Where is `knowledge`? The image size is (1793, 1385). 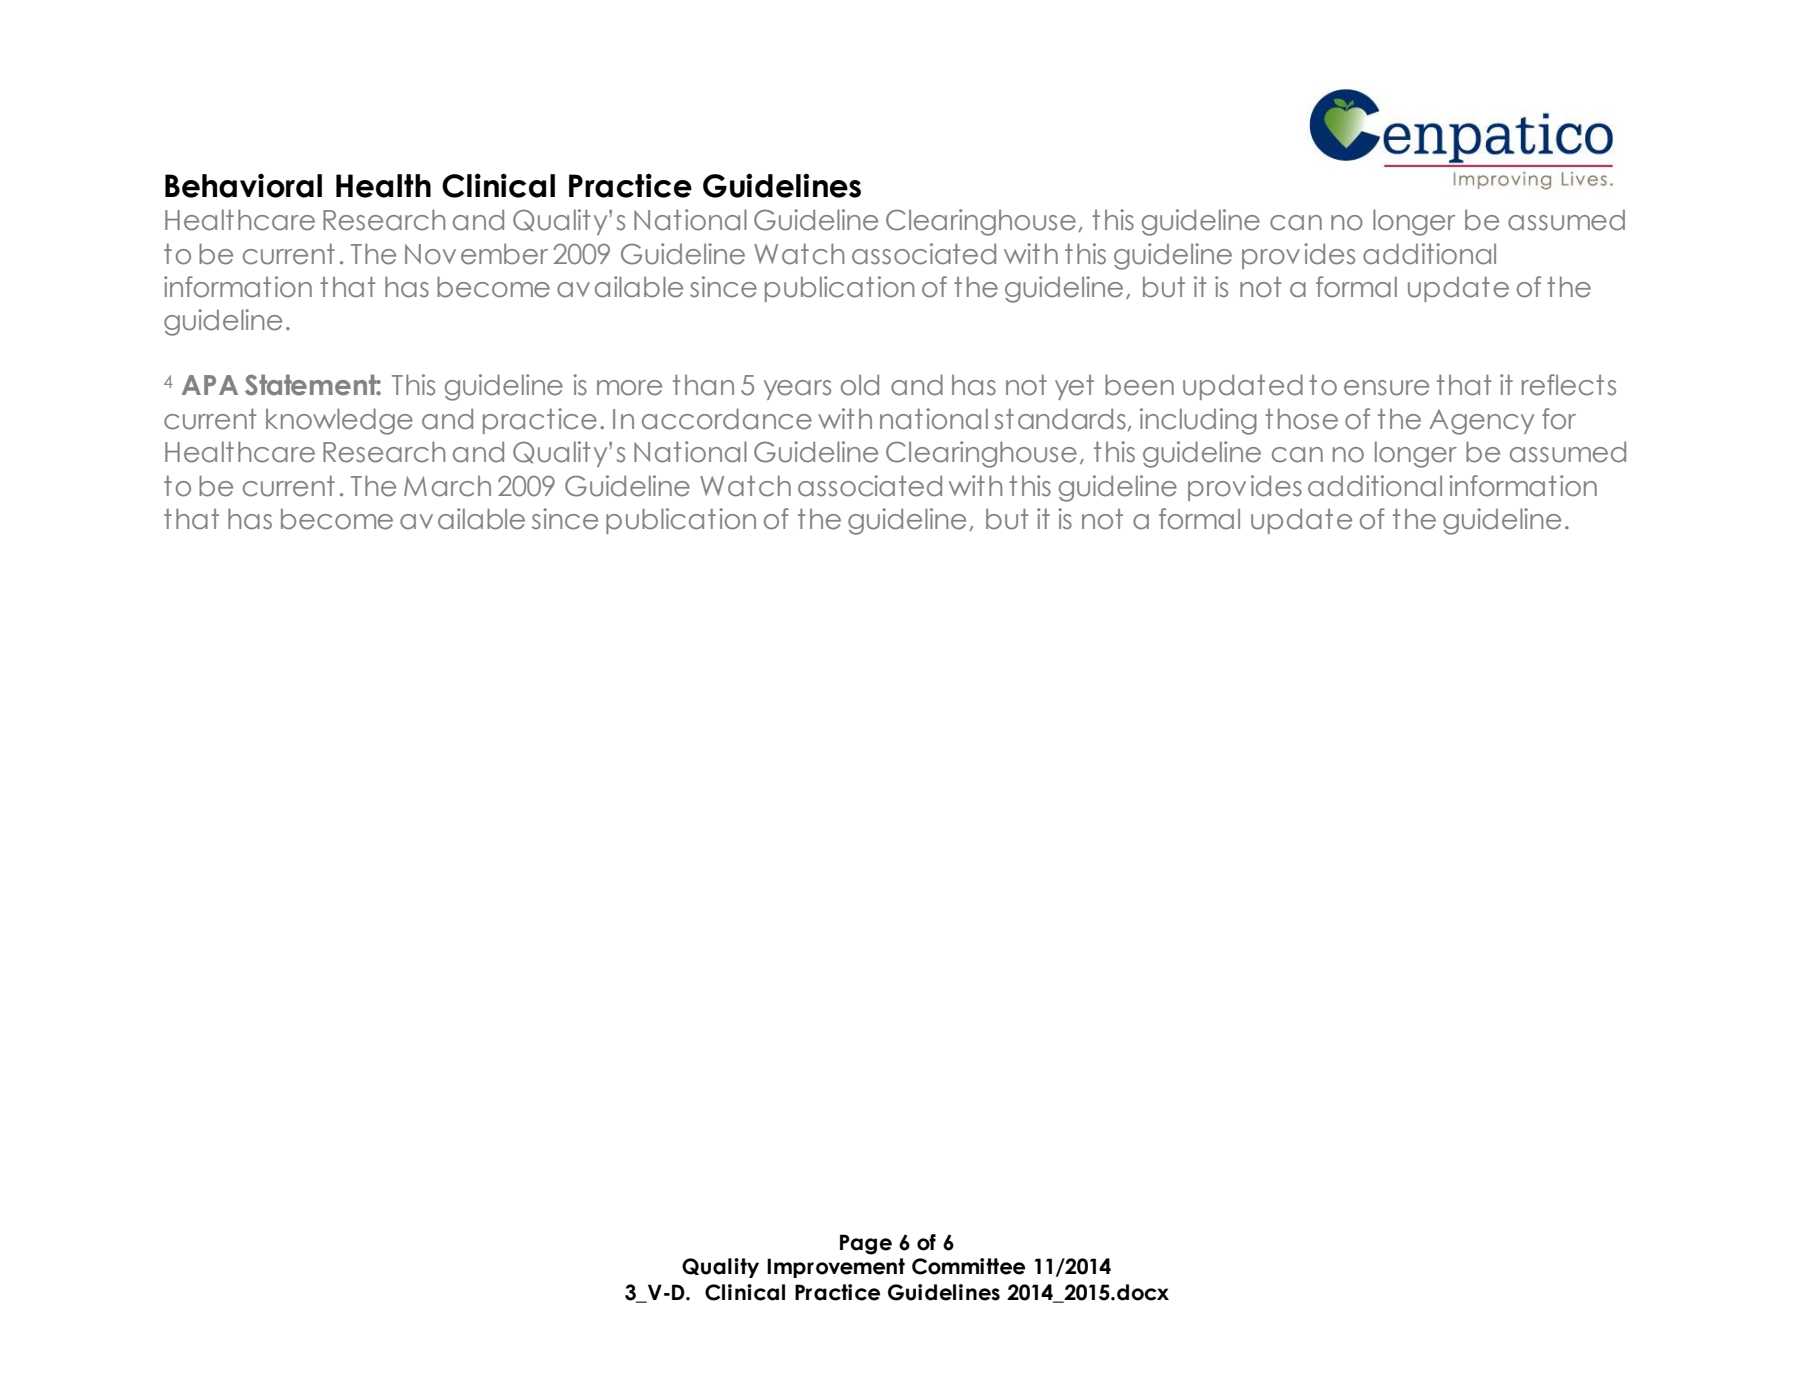 knowledge is located at coordinates (339, 421).
